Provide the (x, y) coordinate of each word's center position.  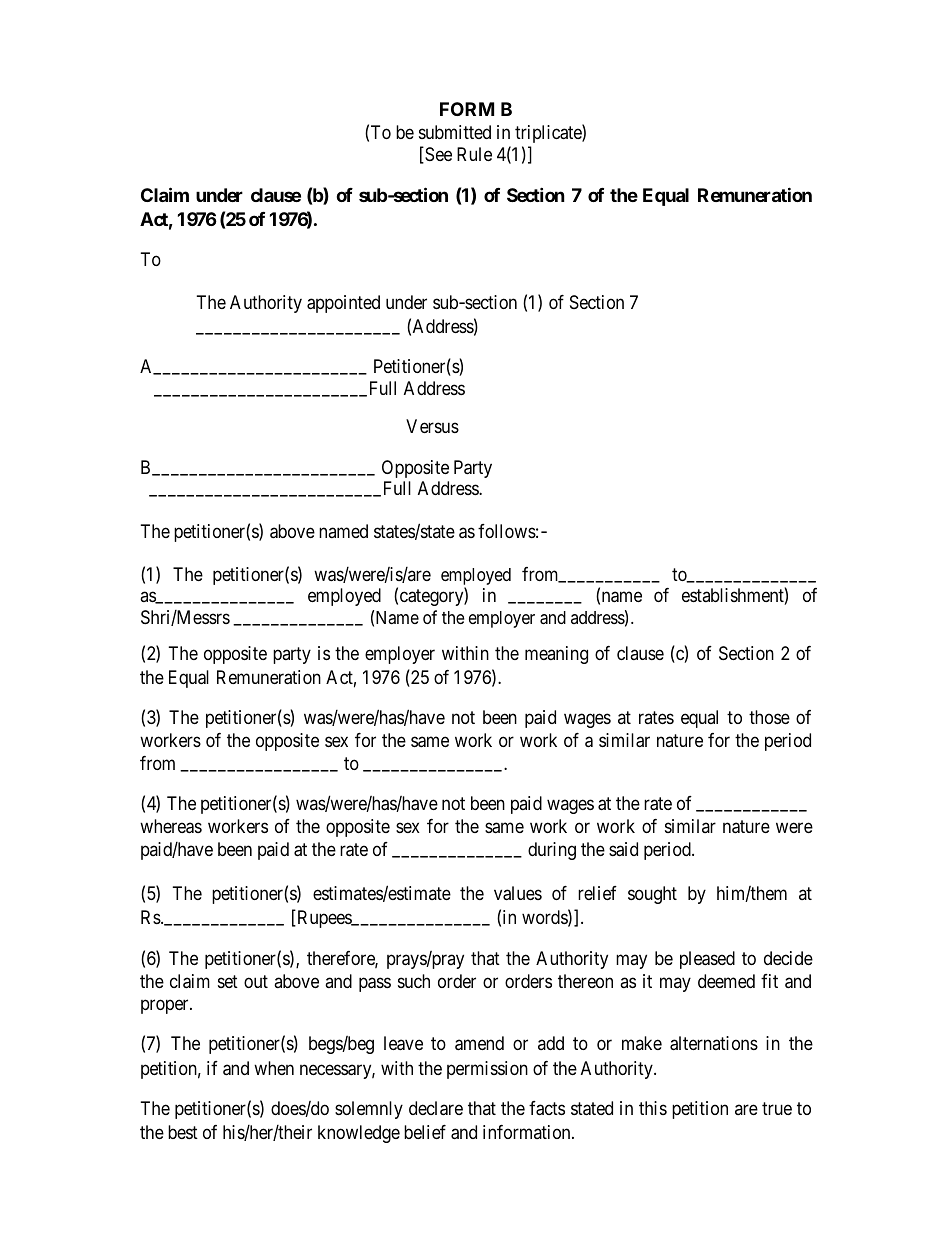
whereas (171, 826)
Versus (432, 426)
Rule (474, 154)
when (274, 1068)
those (769, 717)
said (623, 849)
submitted (455, 132)
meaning (556, 655)
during (552, 851)
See (437, 155)
